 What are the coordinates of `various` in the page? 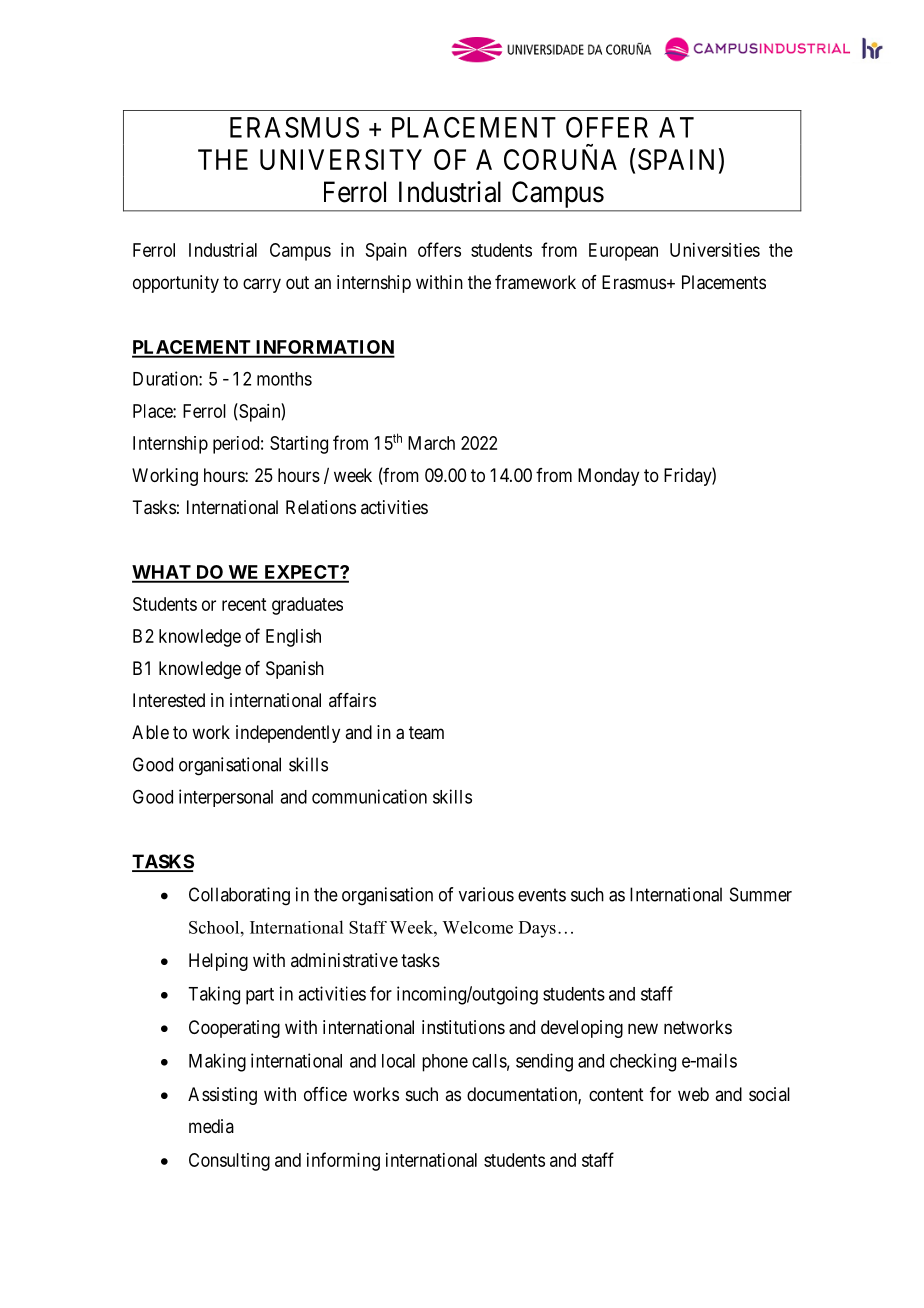 It's located at (486, 894).
